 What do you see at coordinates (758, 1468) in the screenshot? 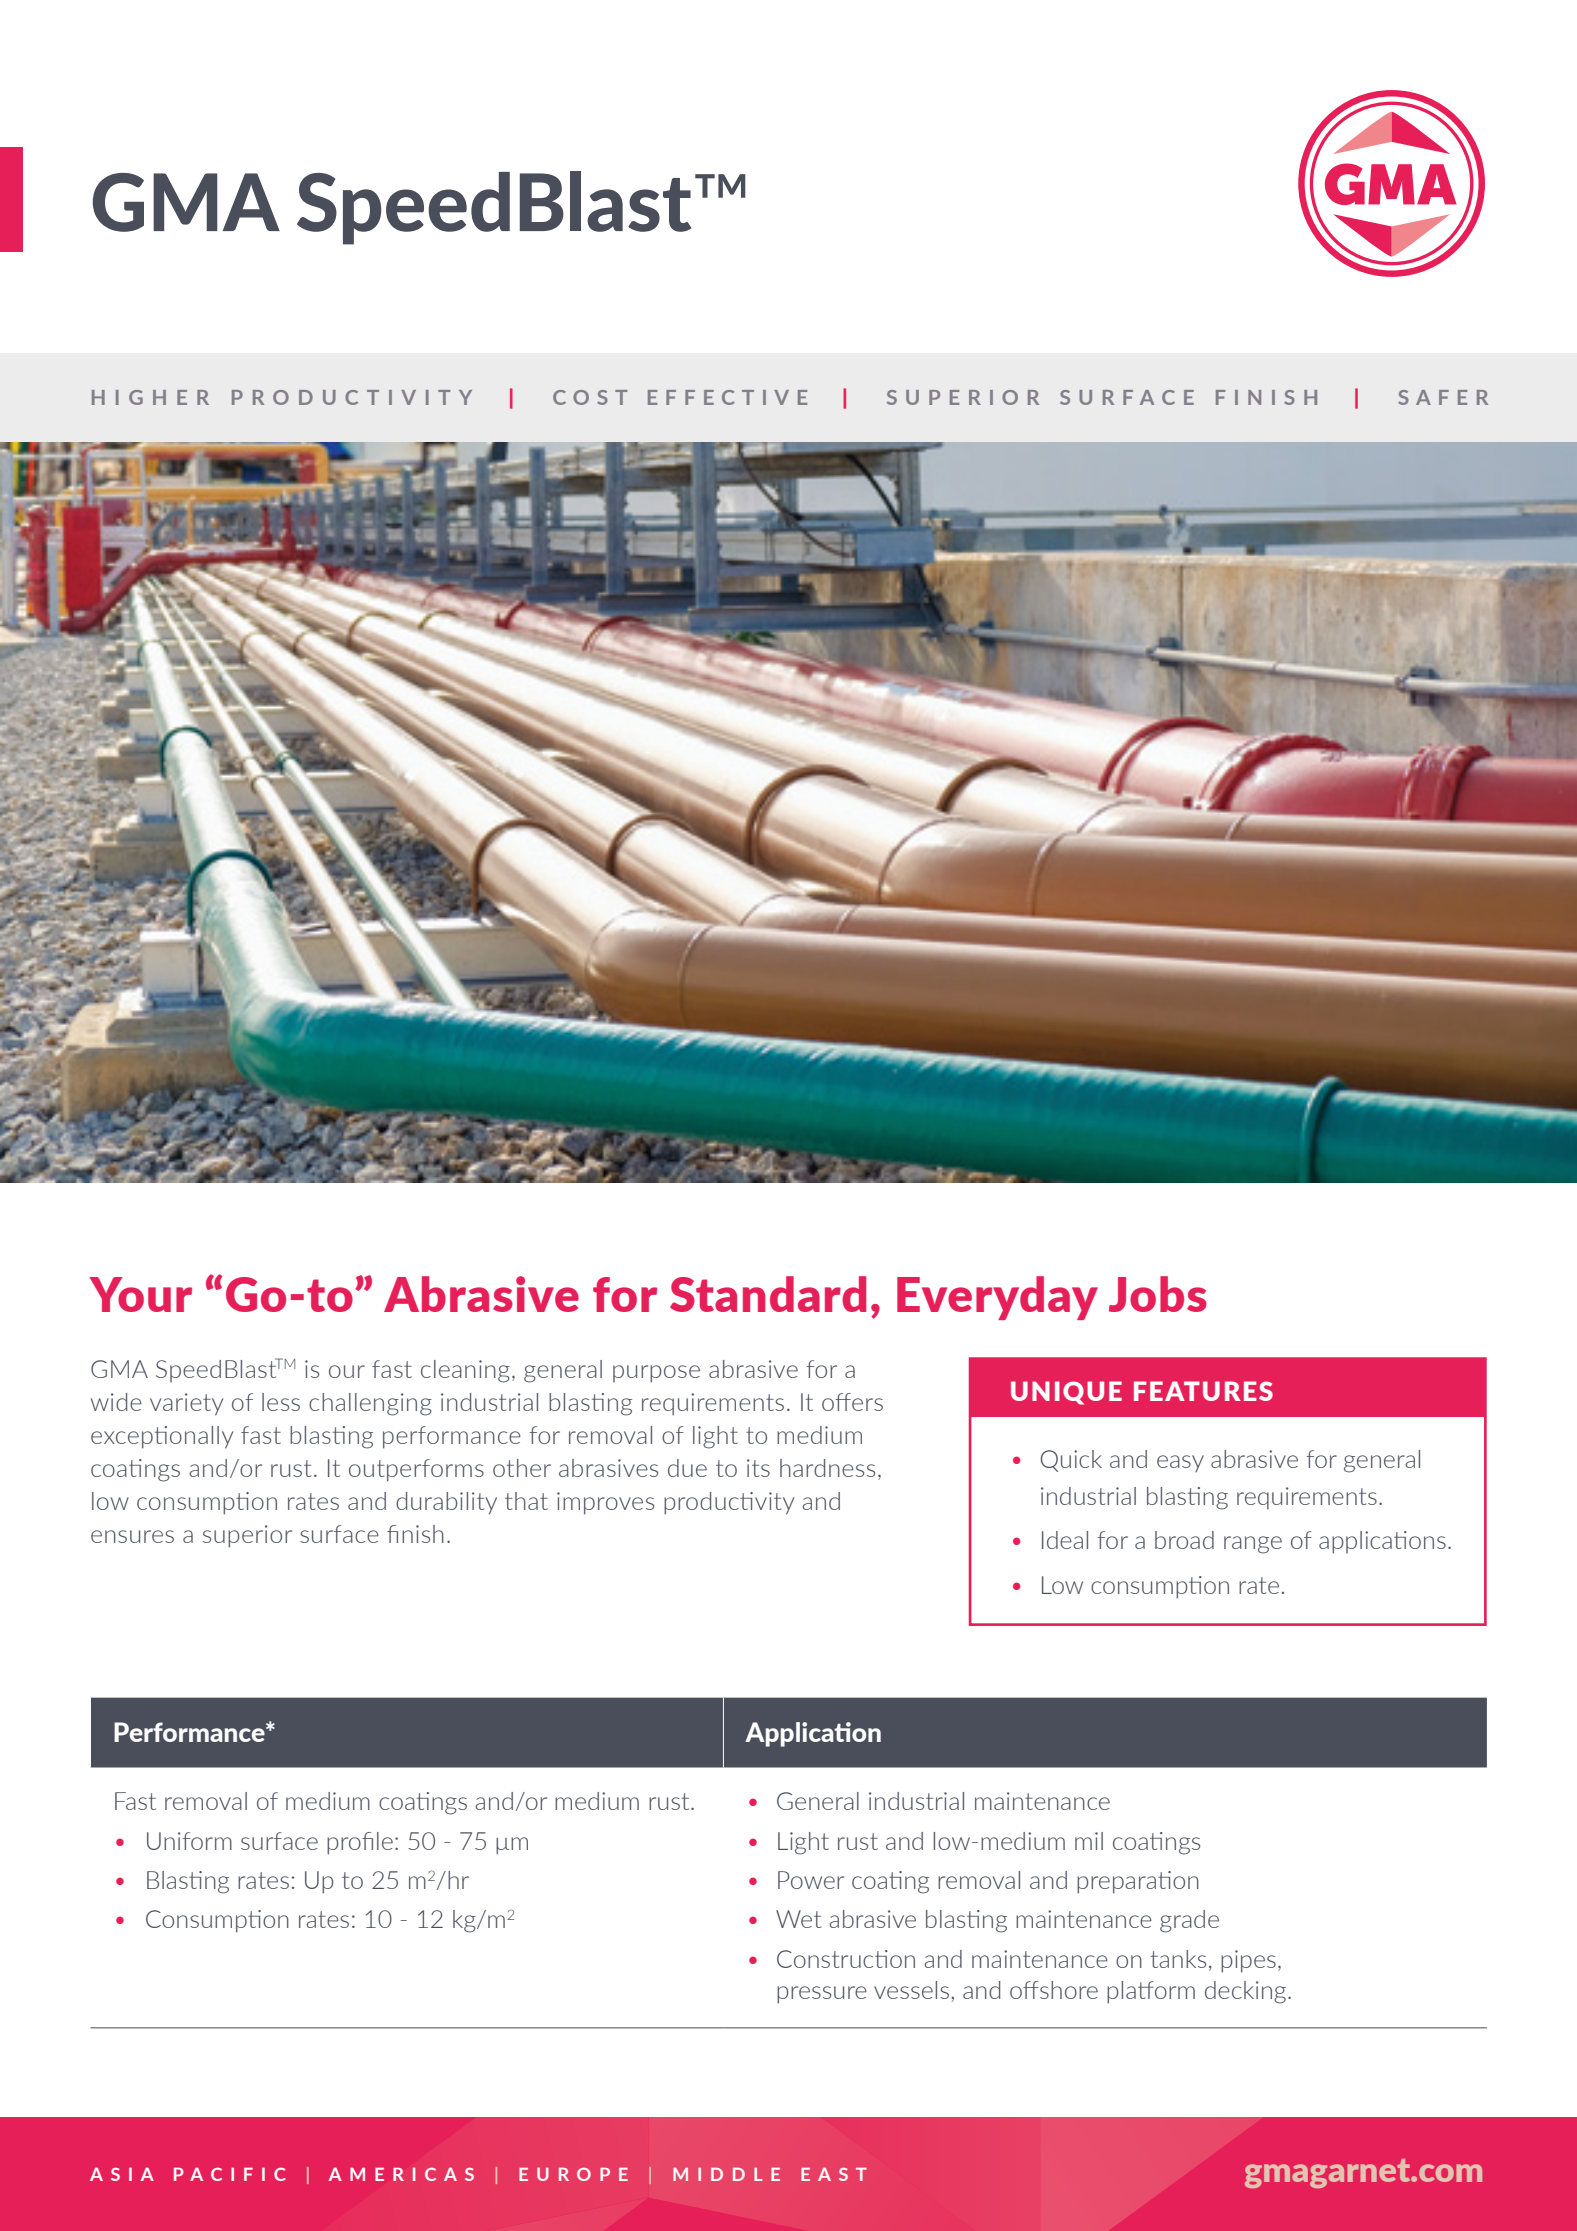
I see `its` at bounding box center [758, 1468].
